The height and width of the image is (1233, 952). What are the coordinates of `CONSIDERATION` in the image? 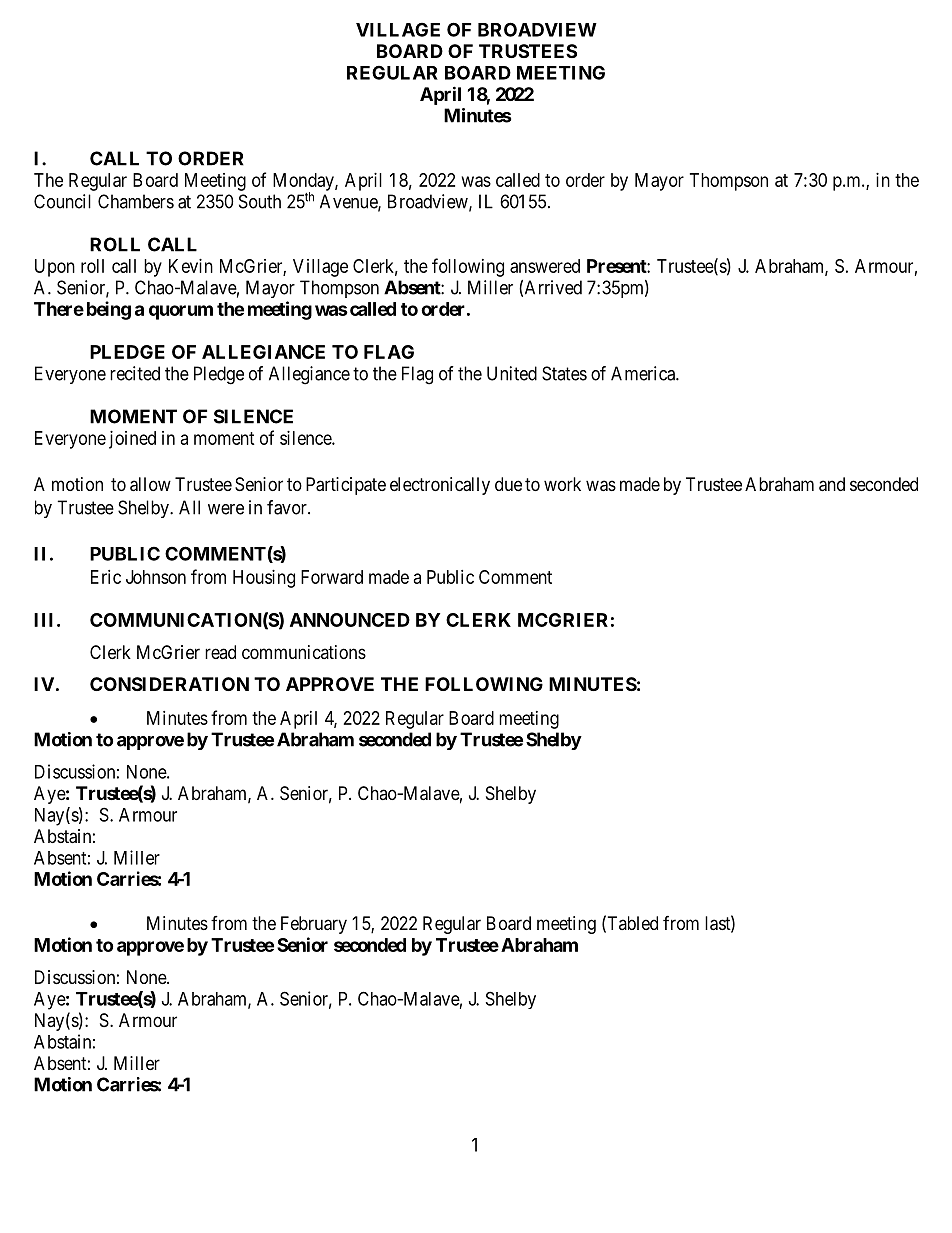 It's located at (169, 684).
